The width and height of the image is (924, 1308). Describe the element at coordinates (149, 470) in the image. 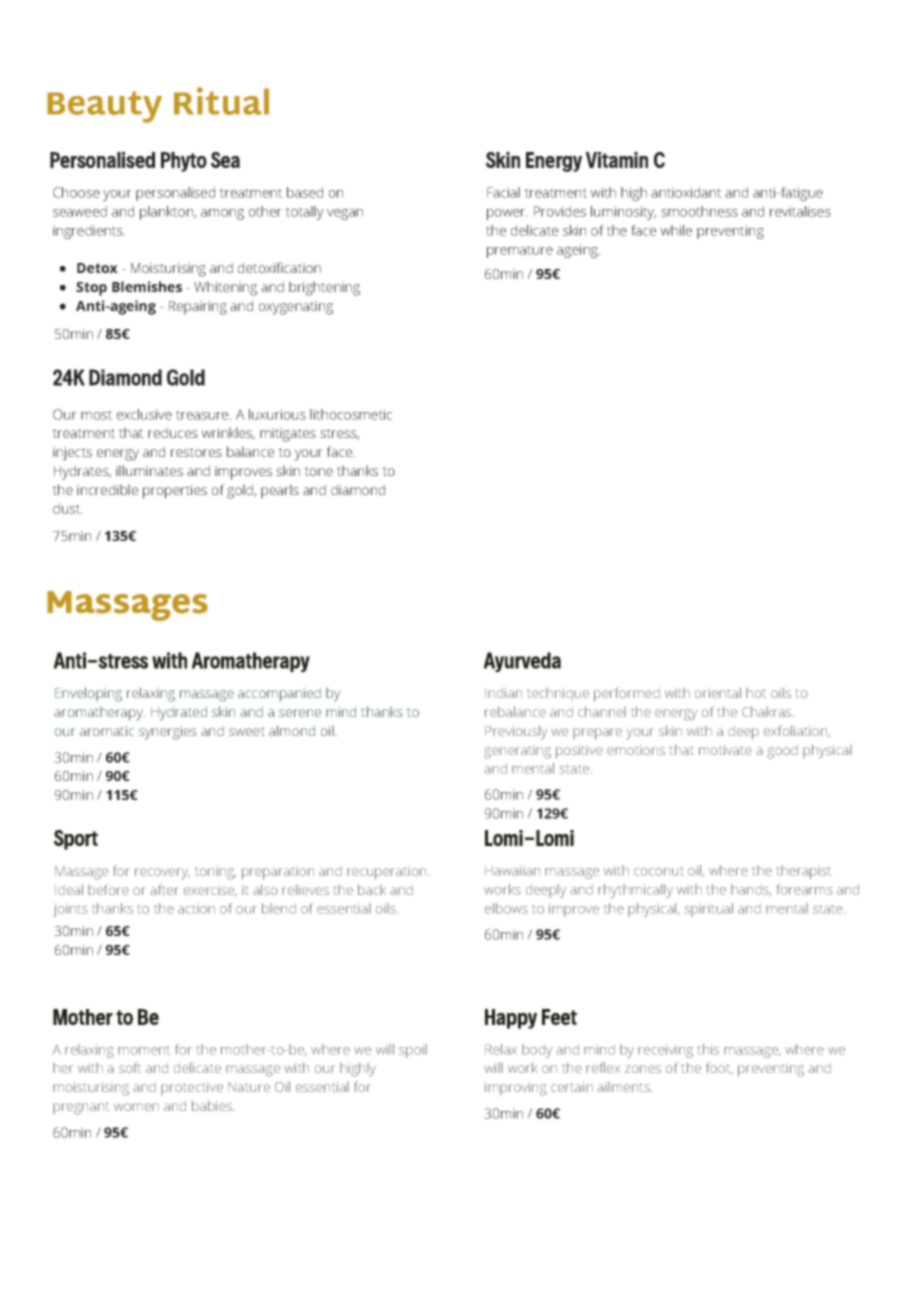

I see `illuminates` at that location.
